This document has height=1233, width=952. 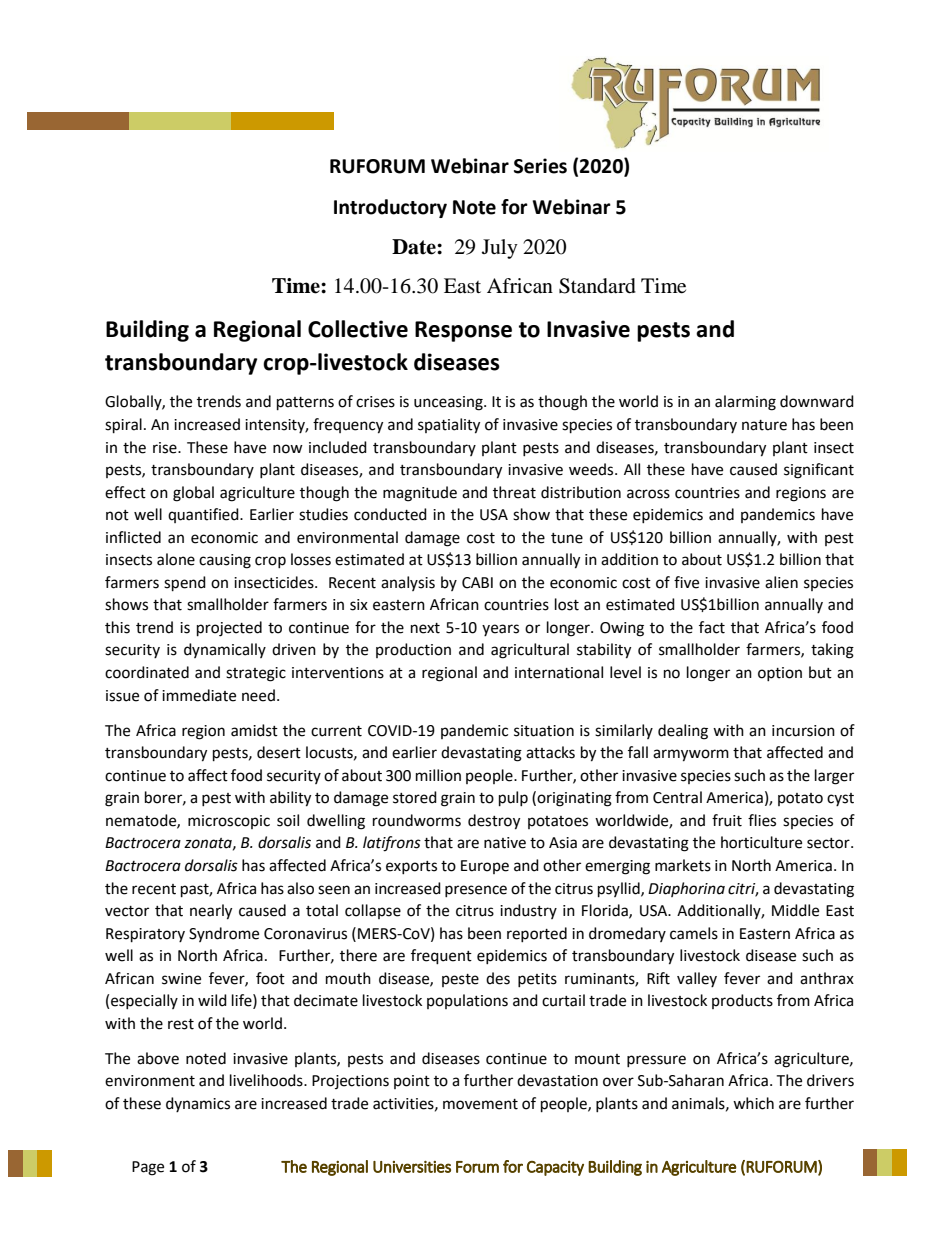 What do you see at coordinates (204, 515) in the document?
I see `quantified` at bounding box center [204, 515].
